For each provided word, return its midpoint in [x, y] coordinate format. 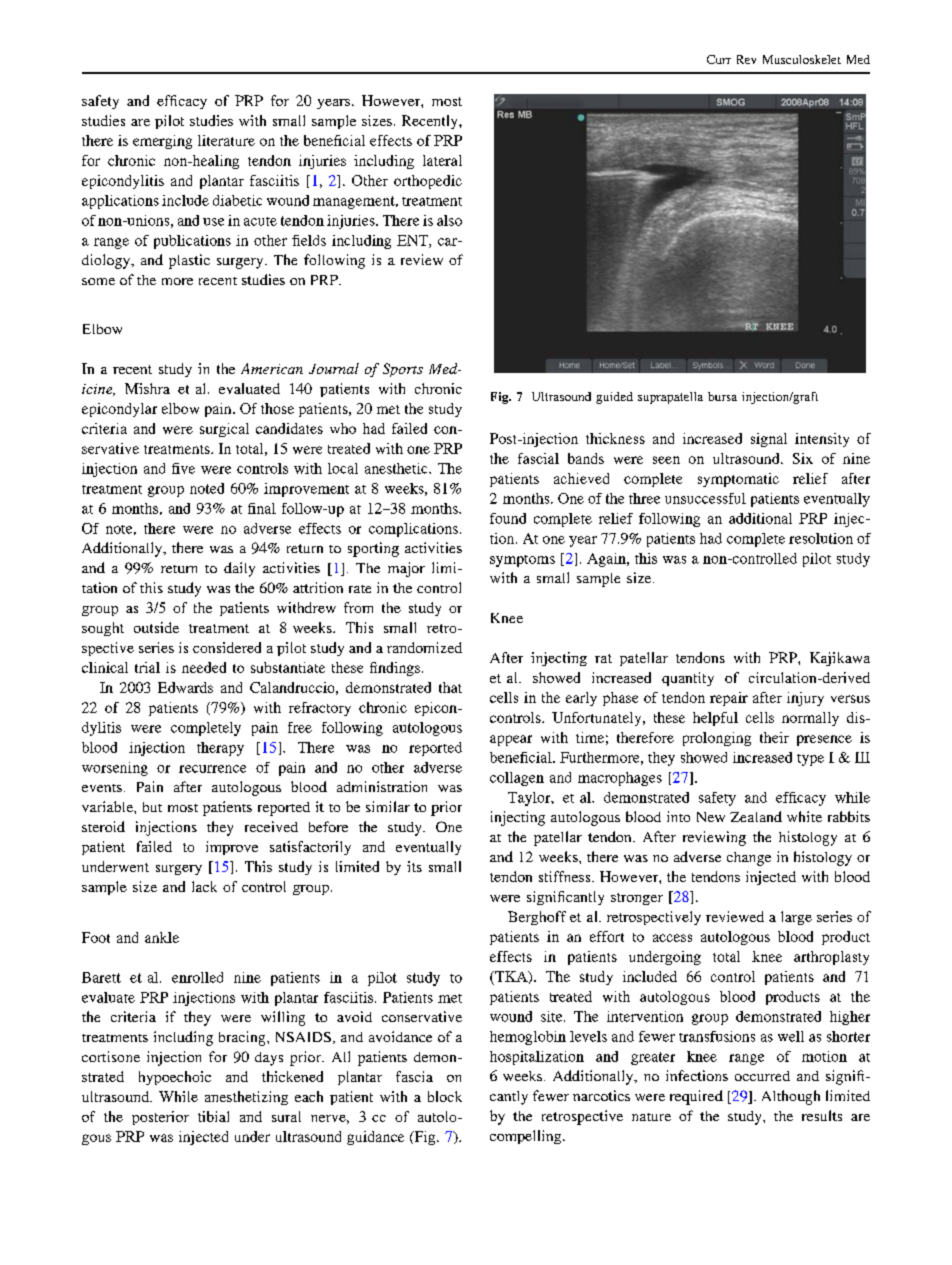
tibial [213, 1116]
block [445, 1096]
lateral [442, 160]
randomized [424, 647]
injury [805, 699]
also [449, 220]
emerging [162, 142]
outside [156, 627]
